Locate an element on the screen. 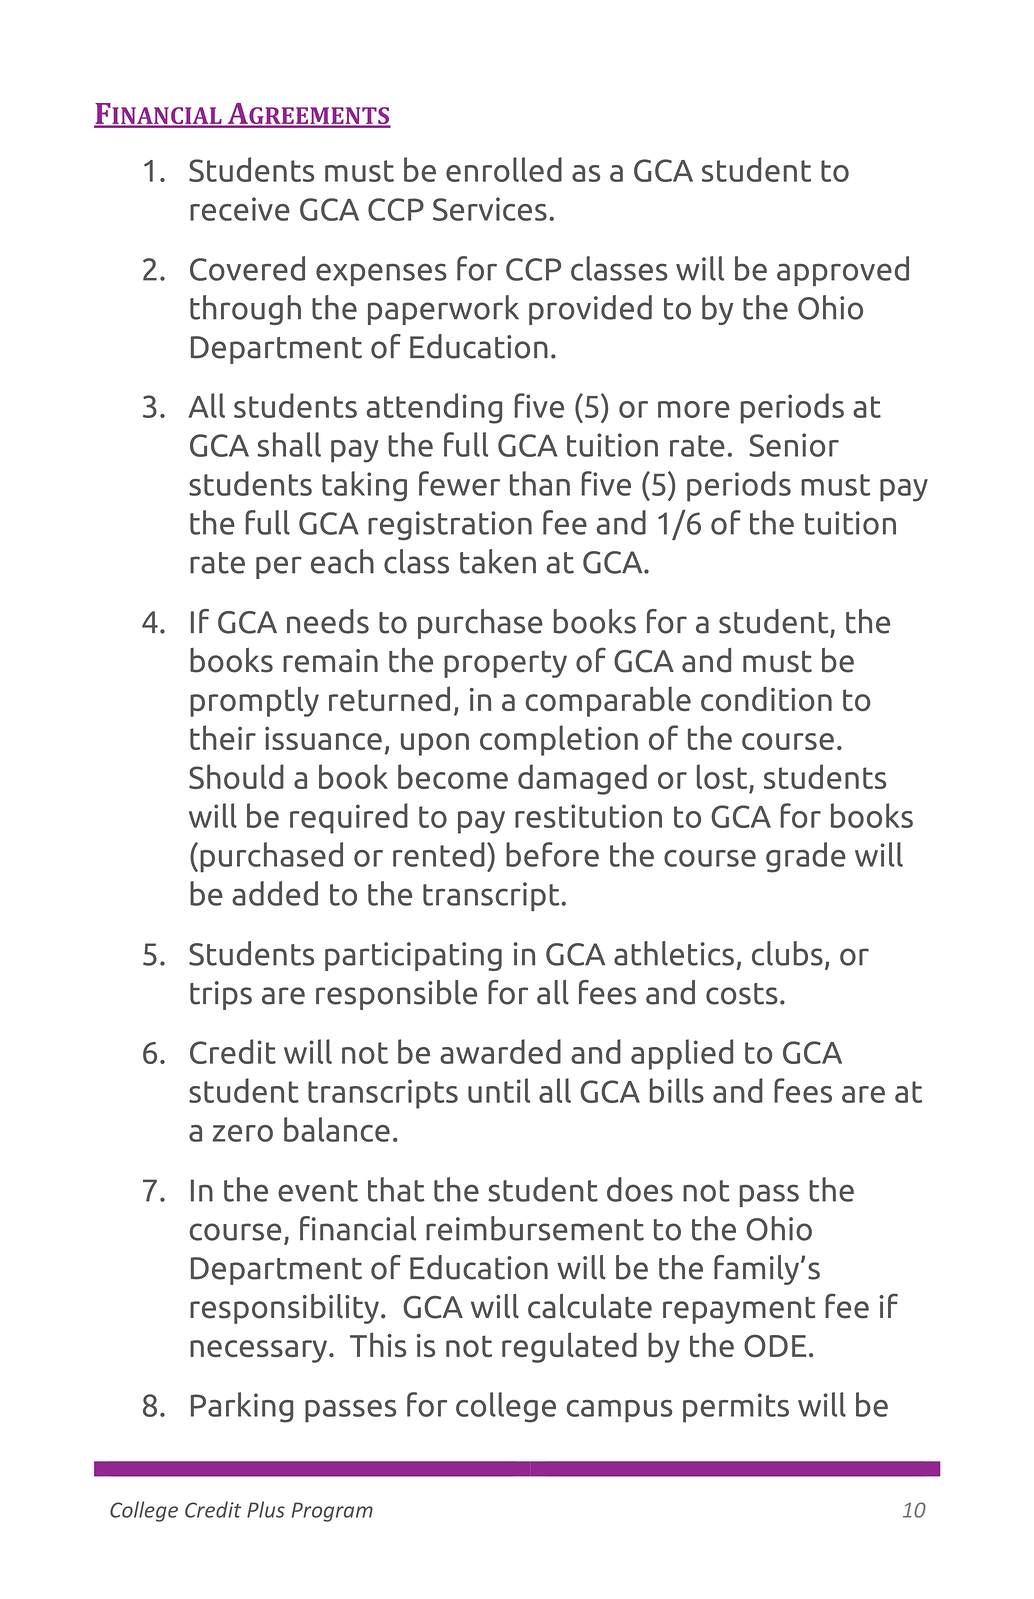 The height and width of the screenshot is (1599, 1034). completion is located at coordinates (559, 740).
